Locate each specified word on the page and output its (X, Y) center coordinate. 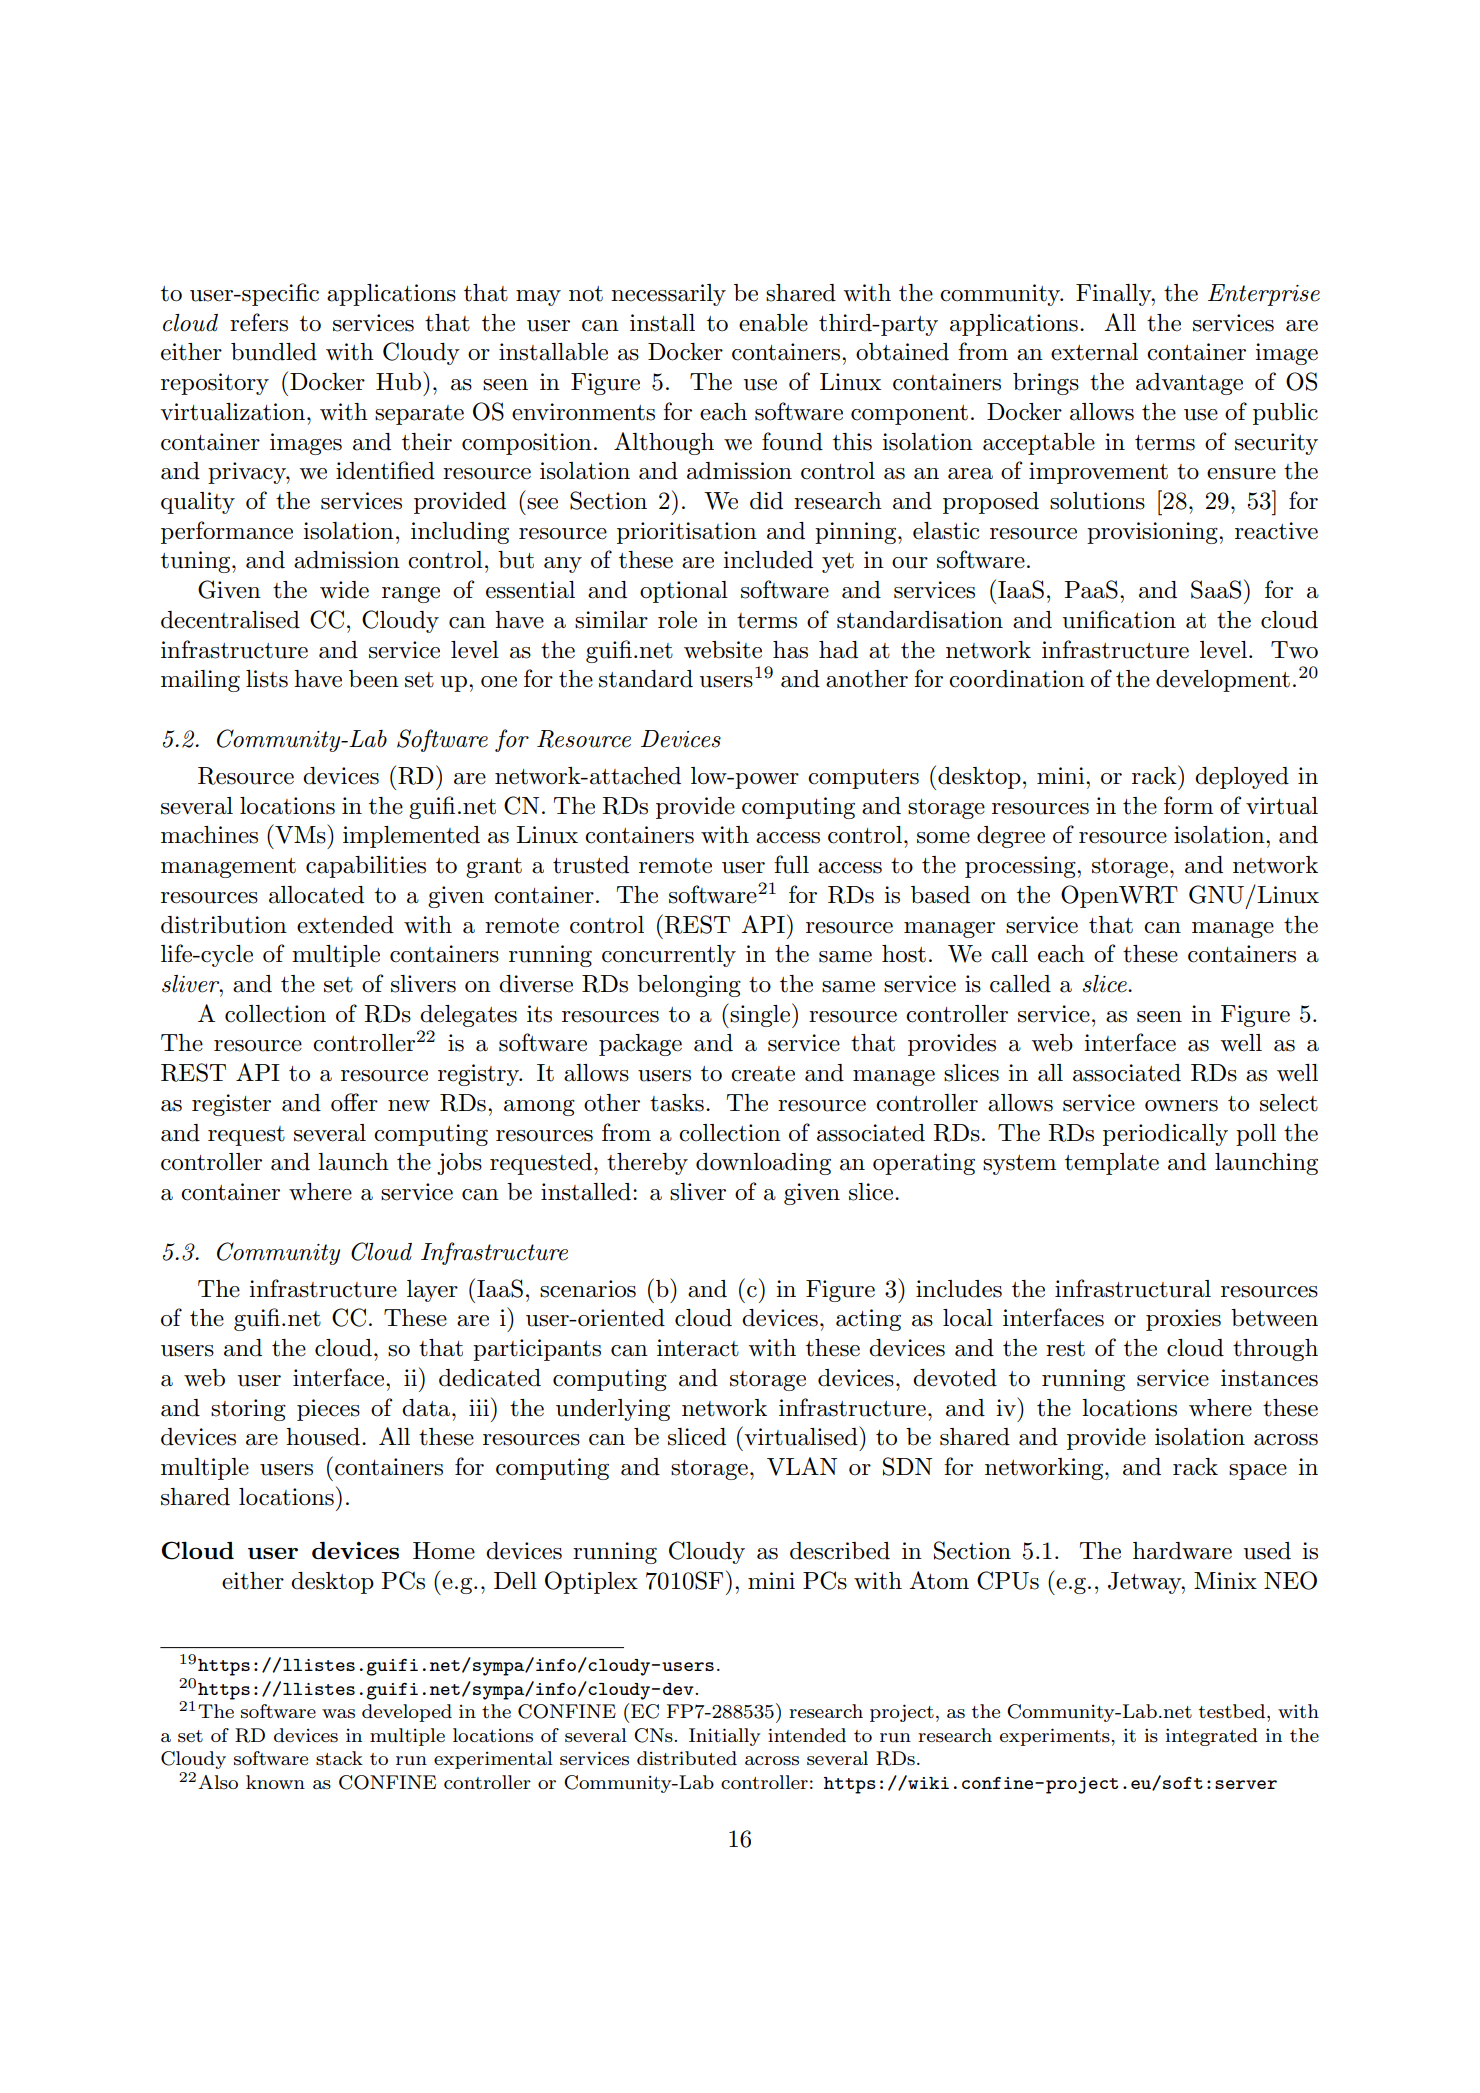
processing (1021, 867)
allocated (316, 895)
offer (354, 1102)
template (1112, 1164)
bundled (274, 352)
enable (773, 323)
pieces (328, 1410)
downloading (763, 1164)
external (1094, 352)
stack (339, 1758)
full (791, 864)
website (723, 650)
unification (1119, 619)
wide (344, 590)
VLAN (802, 1466)
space (1258, 1472)
